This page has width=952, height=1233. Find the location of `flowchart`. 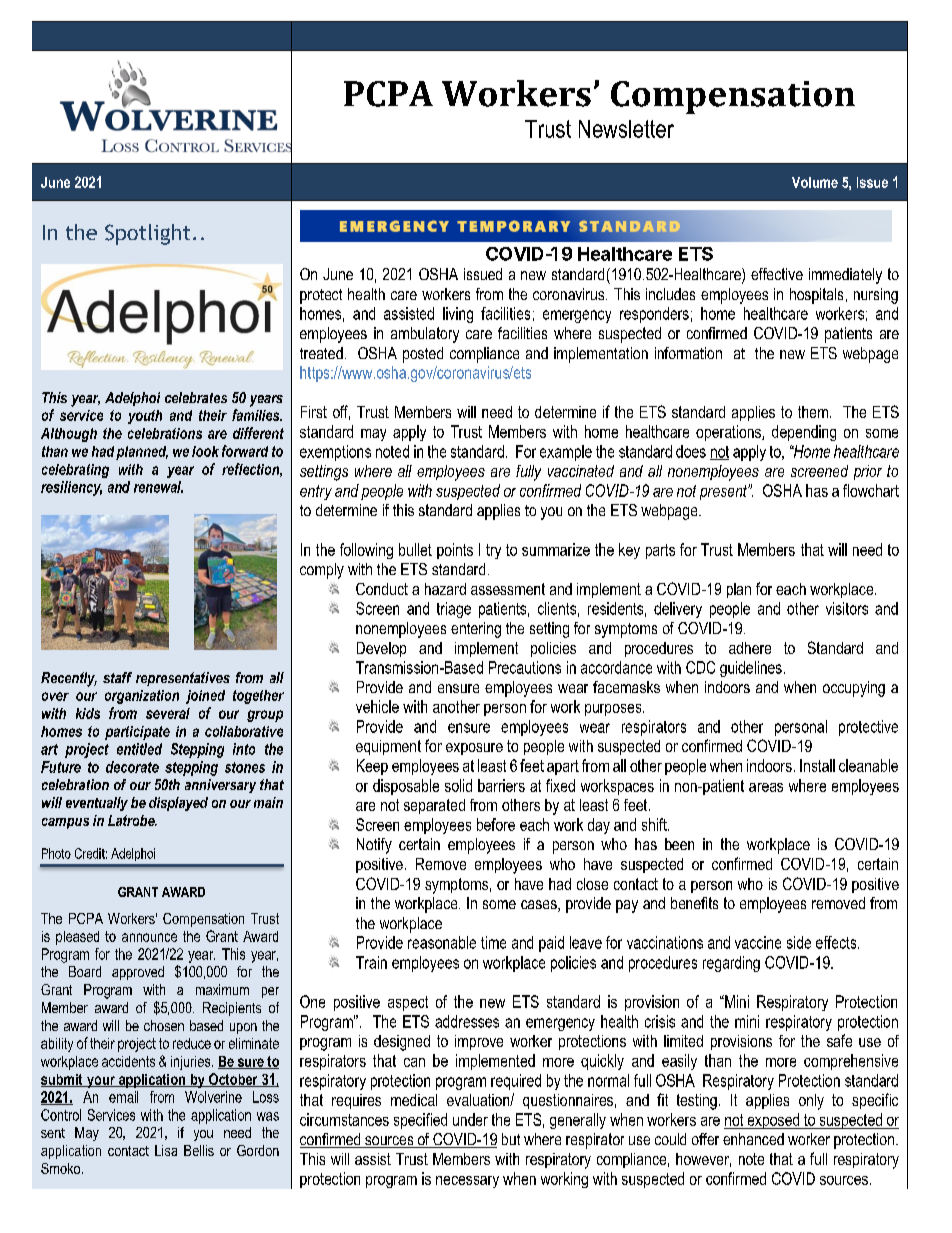

flowchart is located at coordinates (871, 490).
